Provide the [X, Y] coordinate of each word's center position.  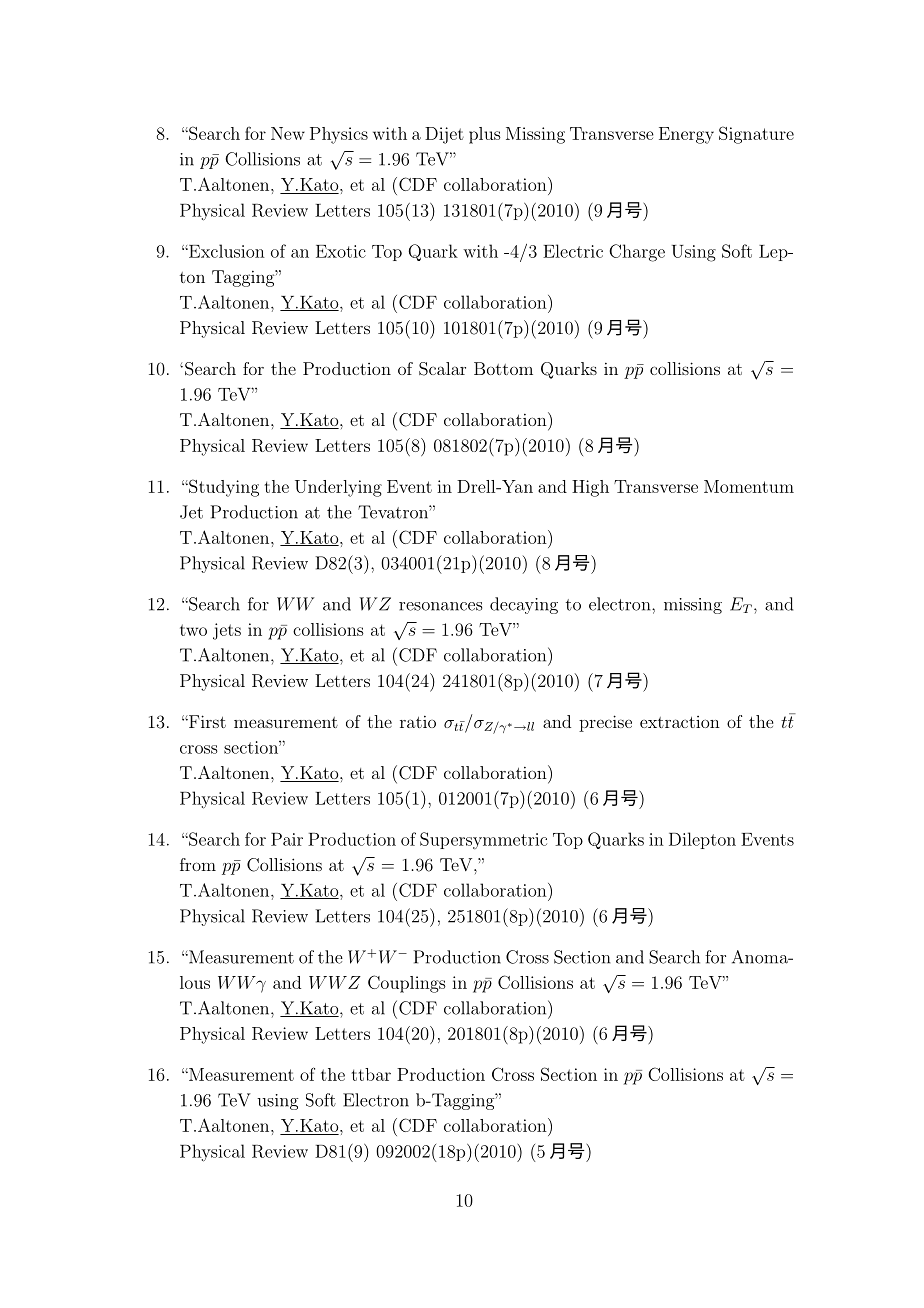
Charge [637, 253]
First [206, 721]
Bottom [503, 368]
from [198, 864]
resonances [440, 606]
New [288, 133]
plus [485, 135]
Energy [686, 135]
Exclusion [226, 251]
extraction [680, 722]
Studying [223, 488]
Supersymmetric [483, 840]
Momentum [749, 486]
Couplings [407, 984]
